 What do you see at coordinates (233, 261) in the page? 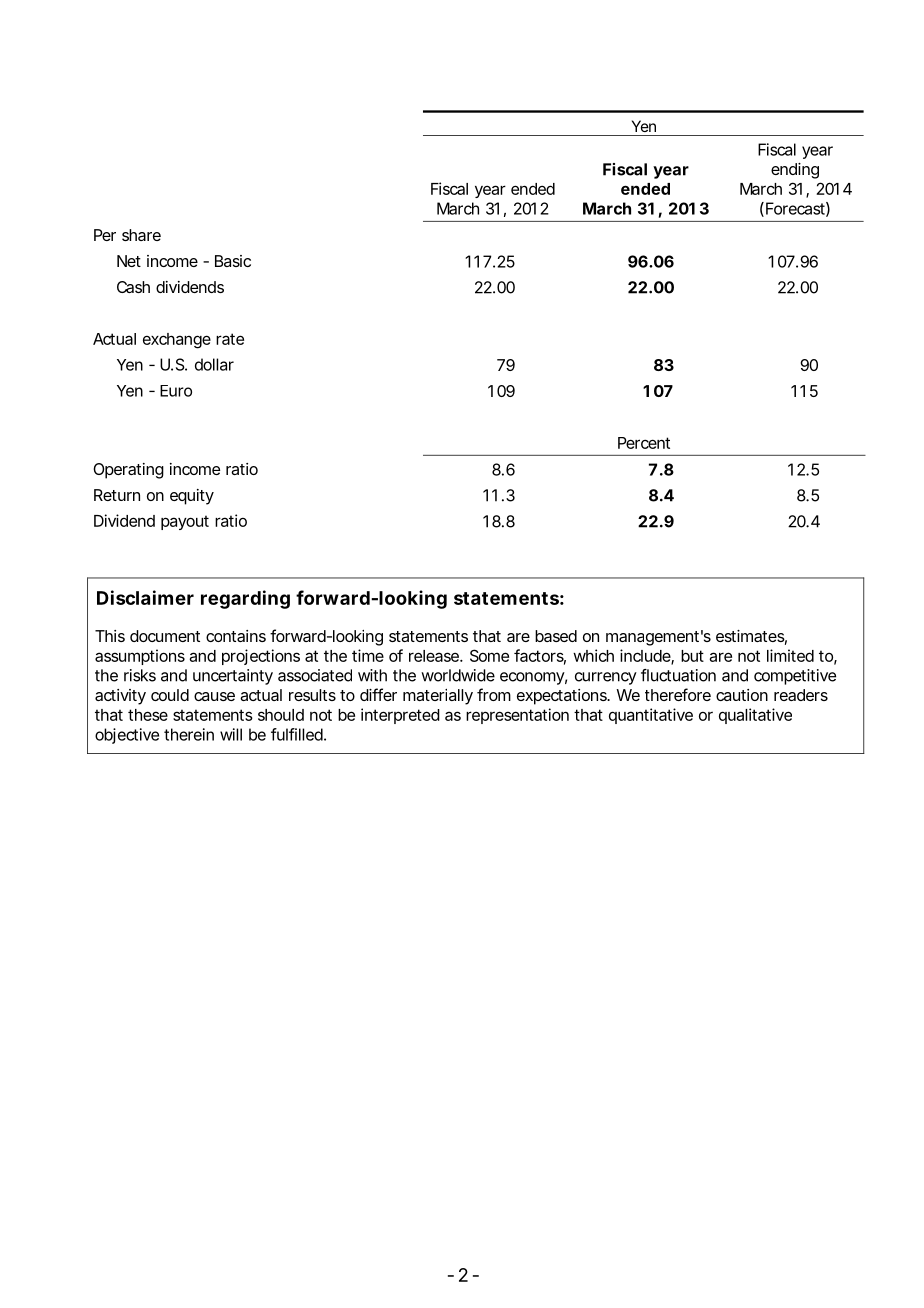
I see `Basic` at bounding box center [233, 261].
